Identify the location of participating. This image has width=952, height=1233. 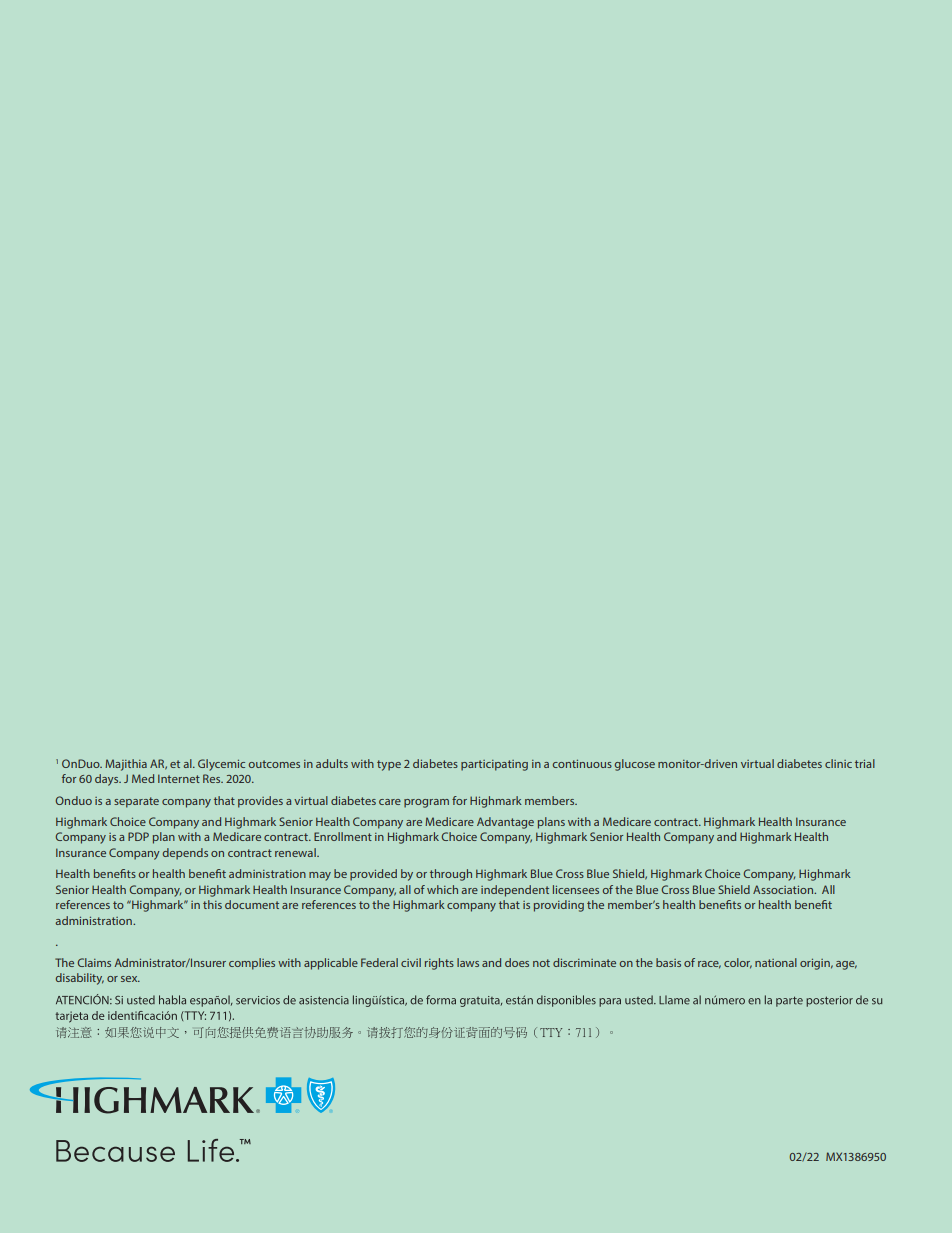
(494, 765).
